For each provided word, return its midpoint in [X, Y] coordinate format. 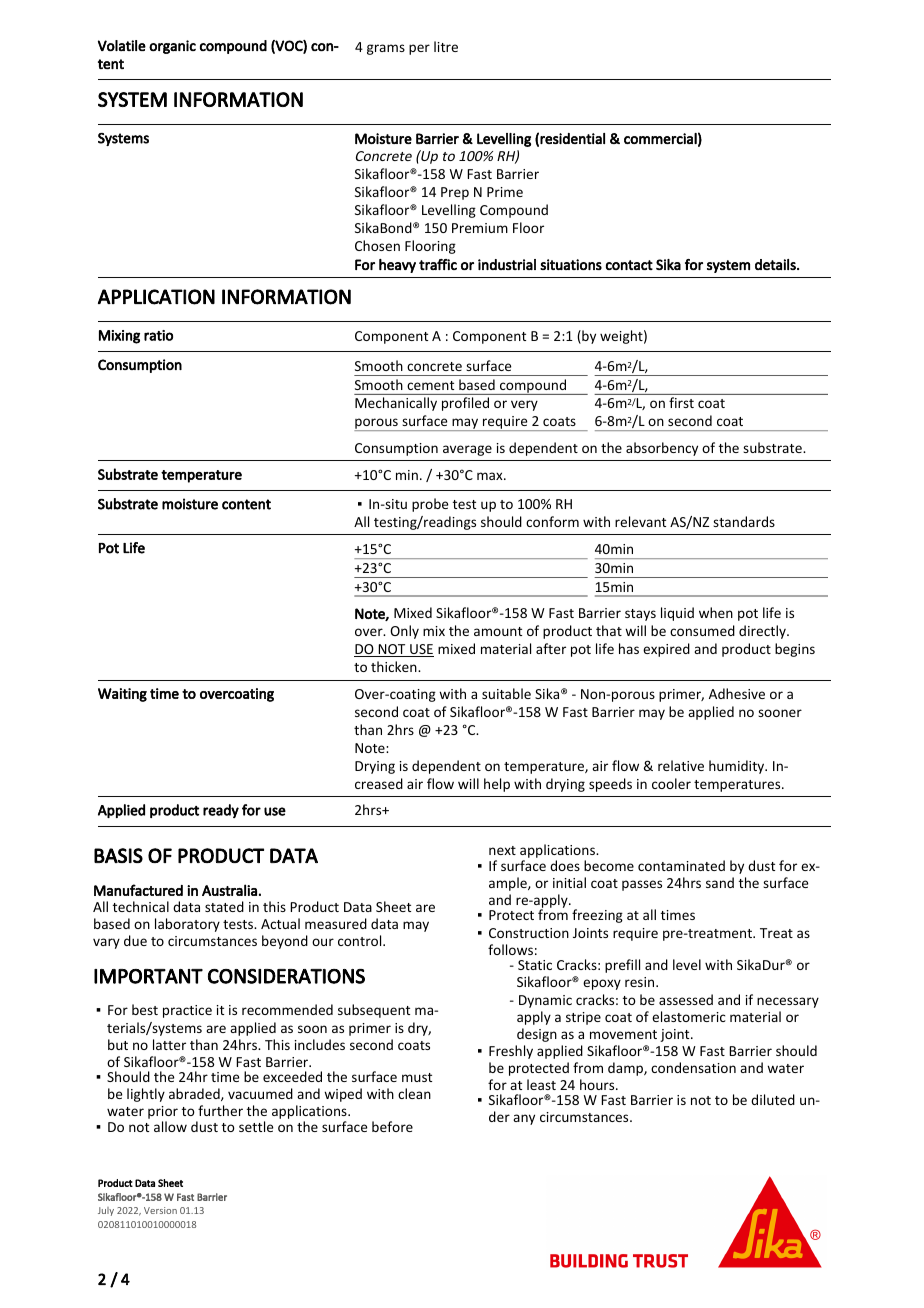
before [392, 1126]
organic [172, 47]
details [776, 264]
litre [446, 46]
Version [160, 1210]
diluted [773, 1099]
